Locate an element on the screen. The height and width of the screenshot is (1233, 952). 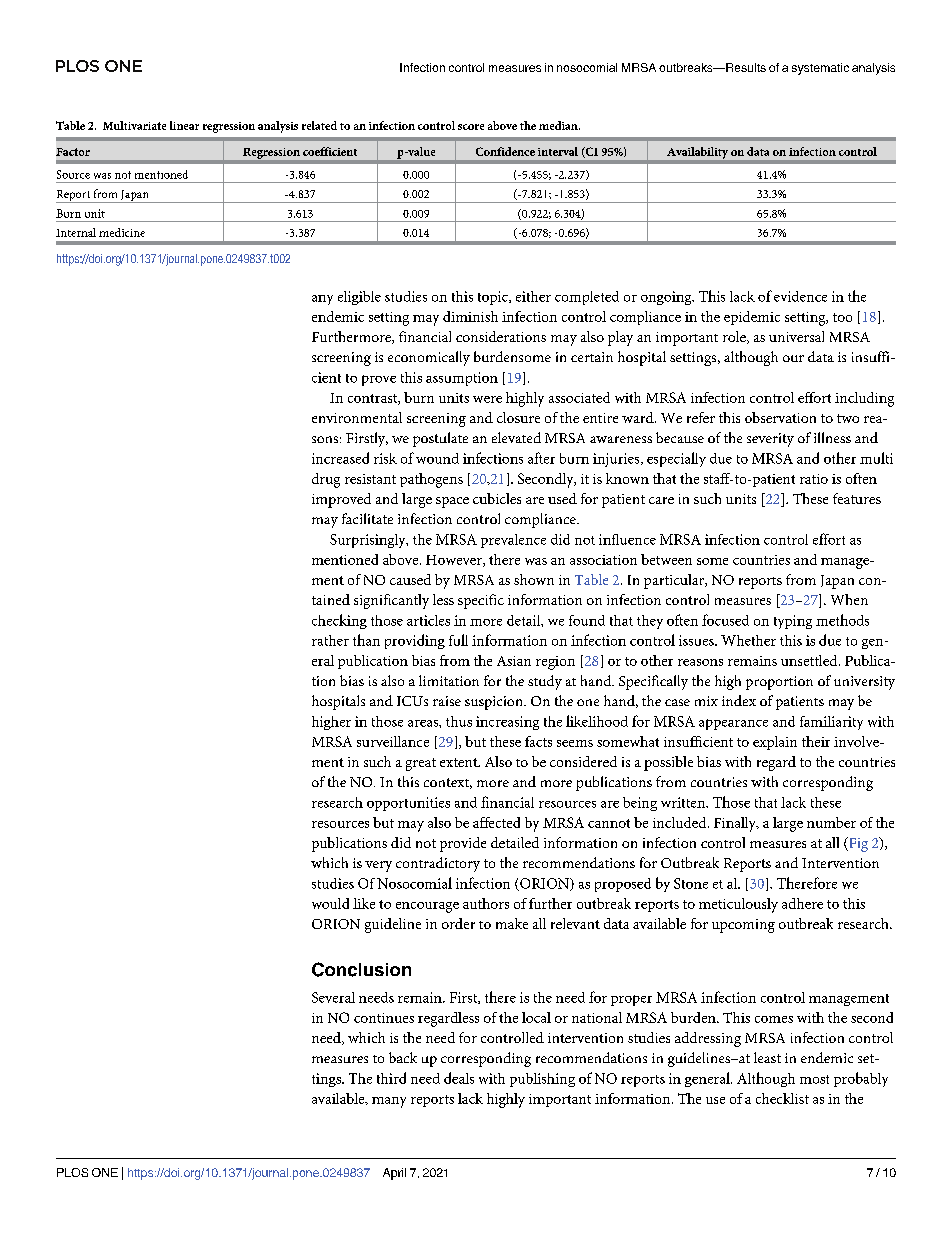
full is located at coordinates (458, 640).
